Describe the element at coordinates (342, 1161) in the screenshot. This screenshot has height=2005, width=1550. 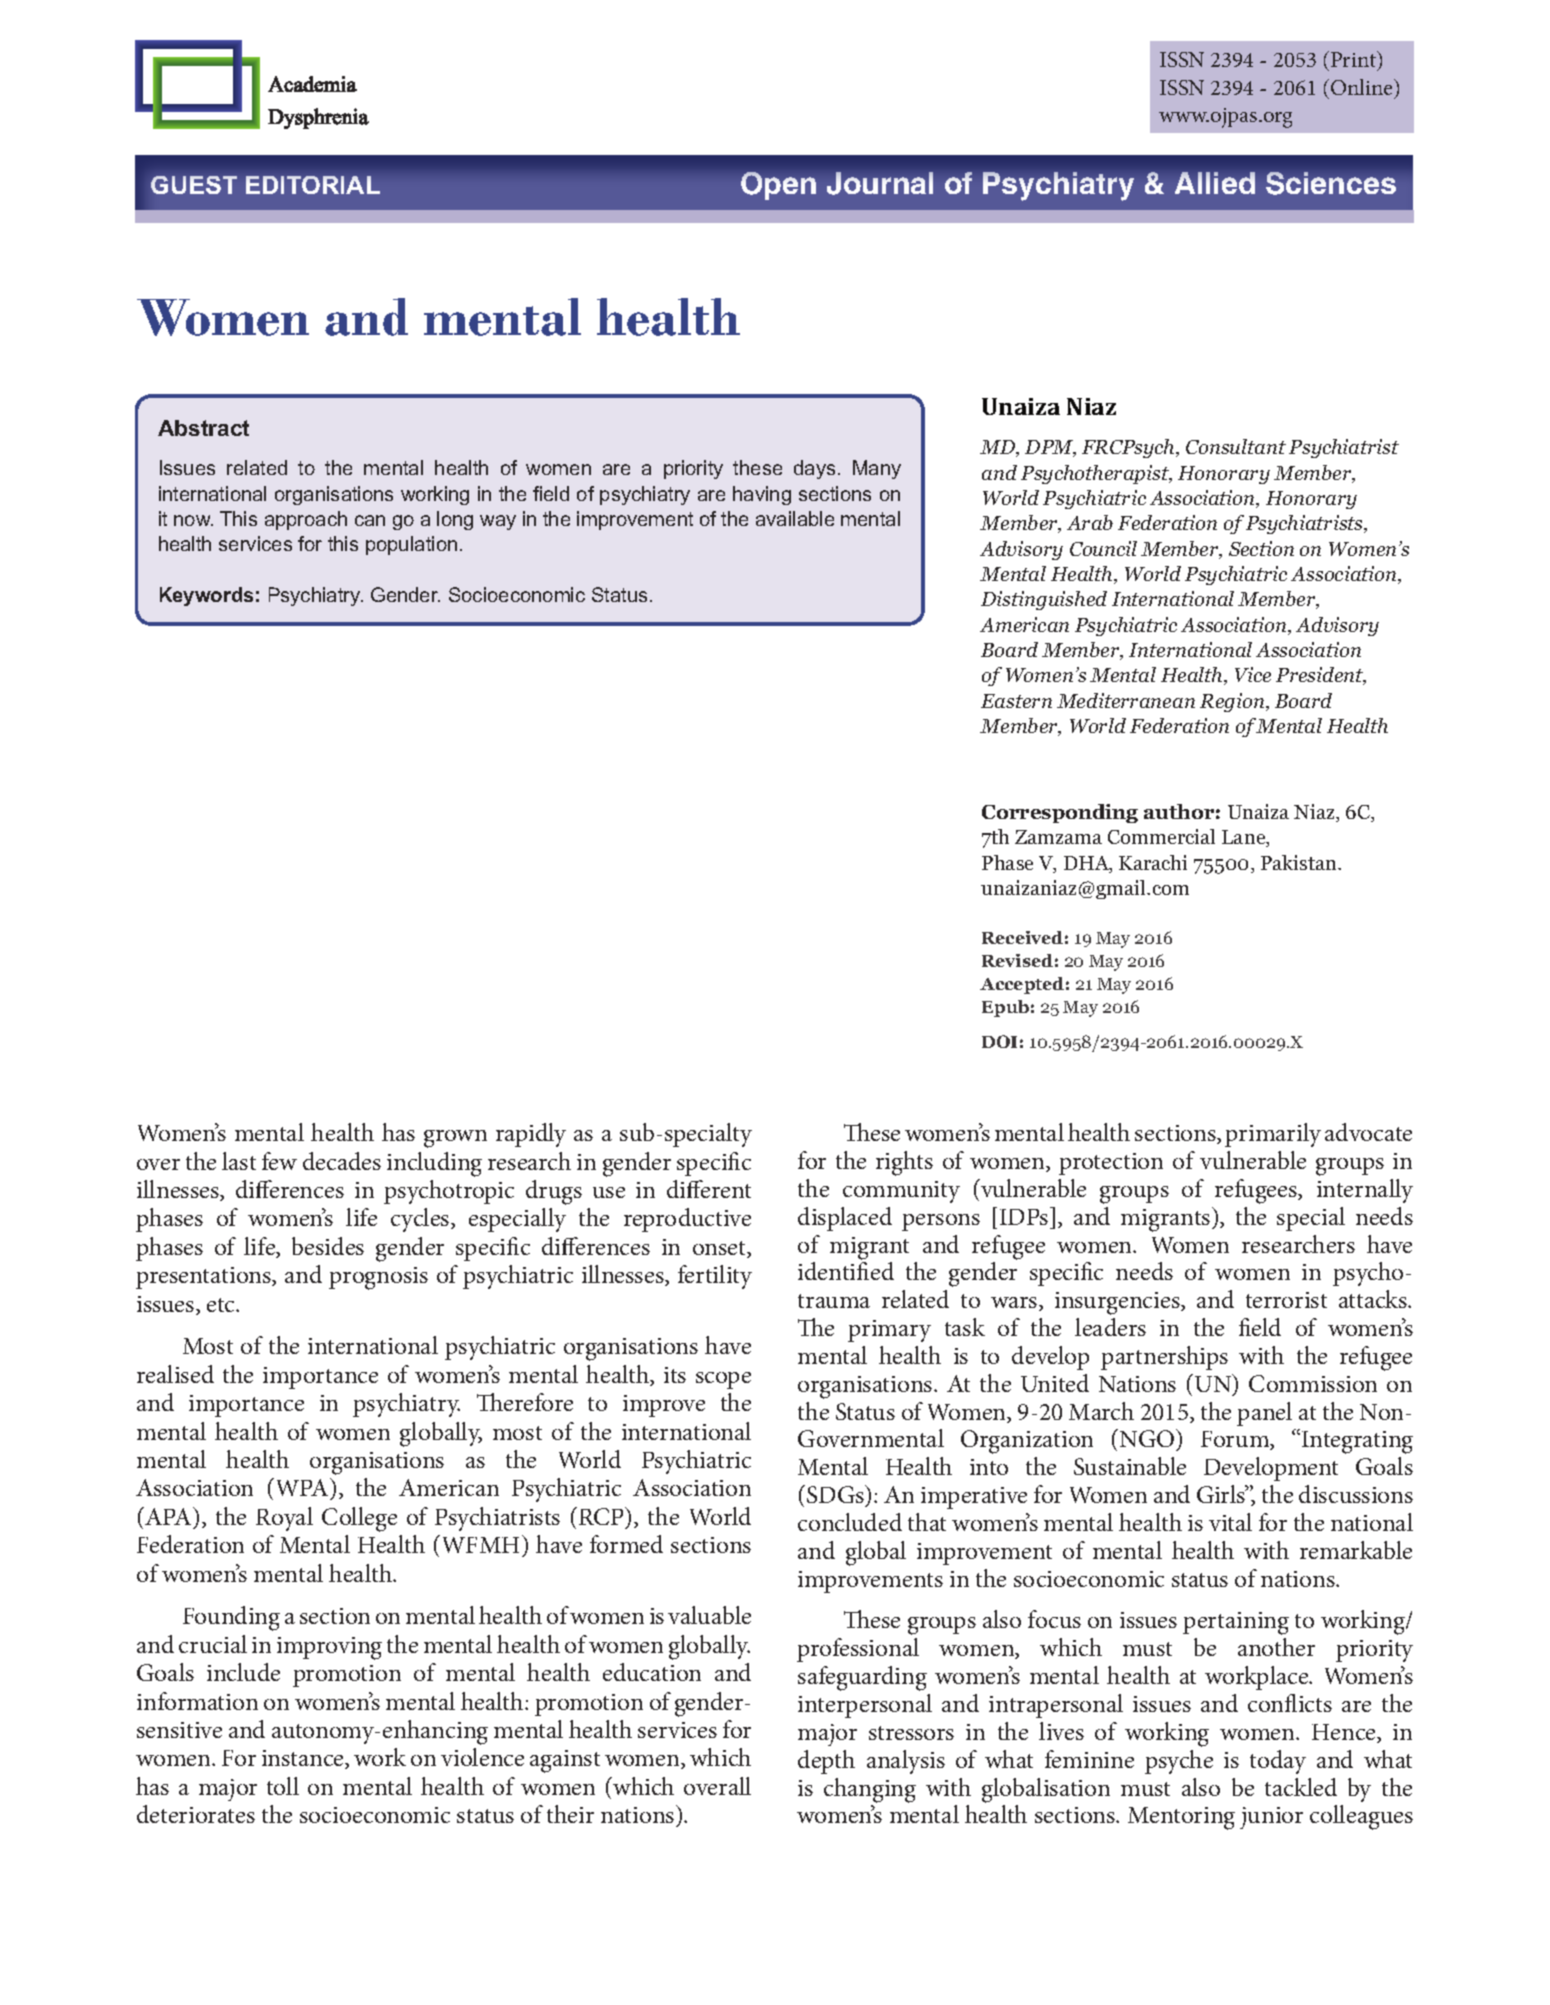
I see `decades` at that location.
